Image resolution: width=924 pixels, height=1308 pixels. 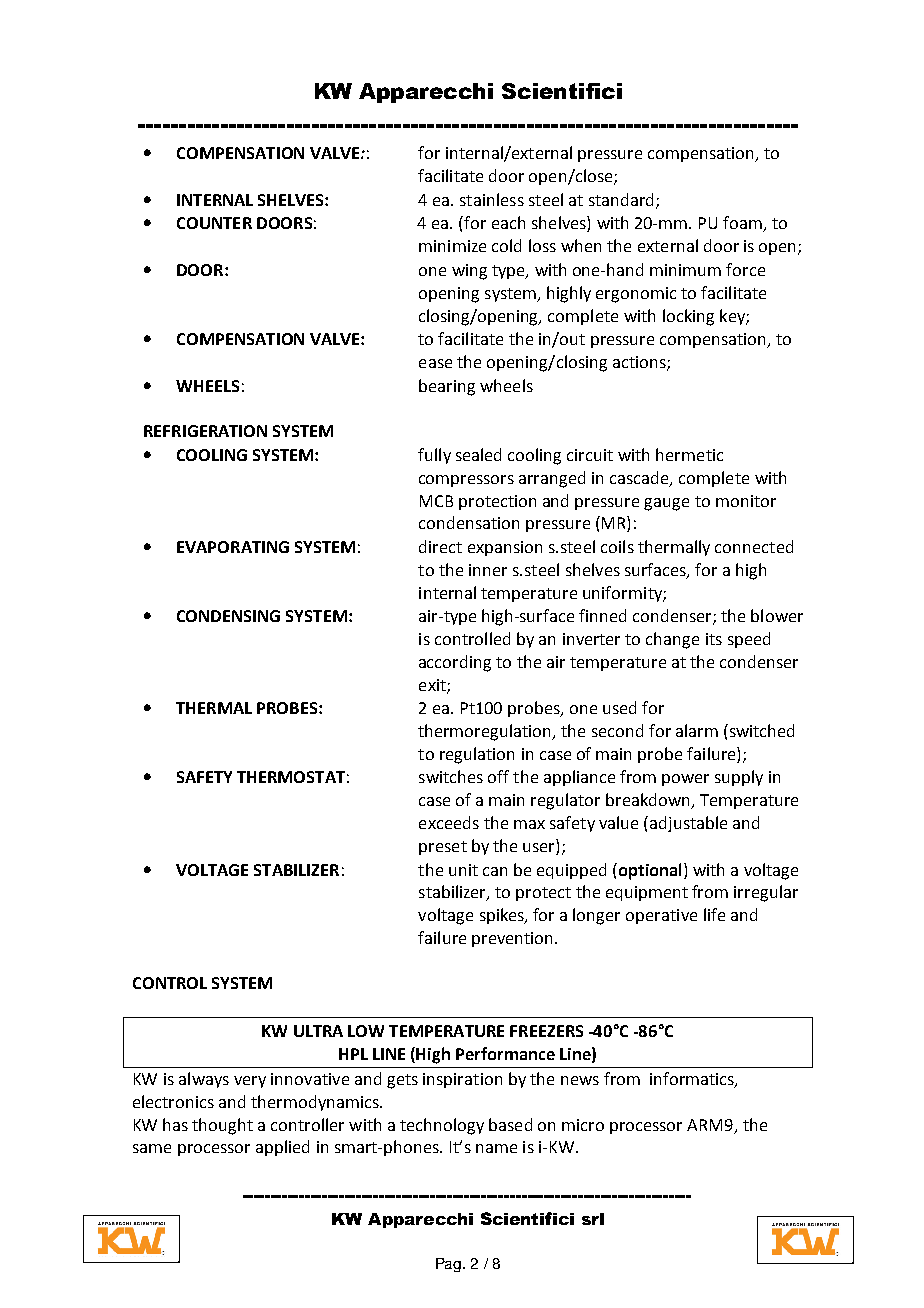 I want to click on switches, so click(x=451, y=776).
